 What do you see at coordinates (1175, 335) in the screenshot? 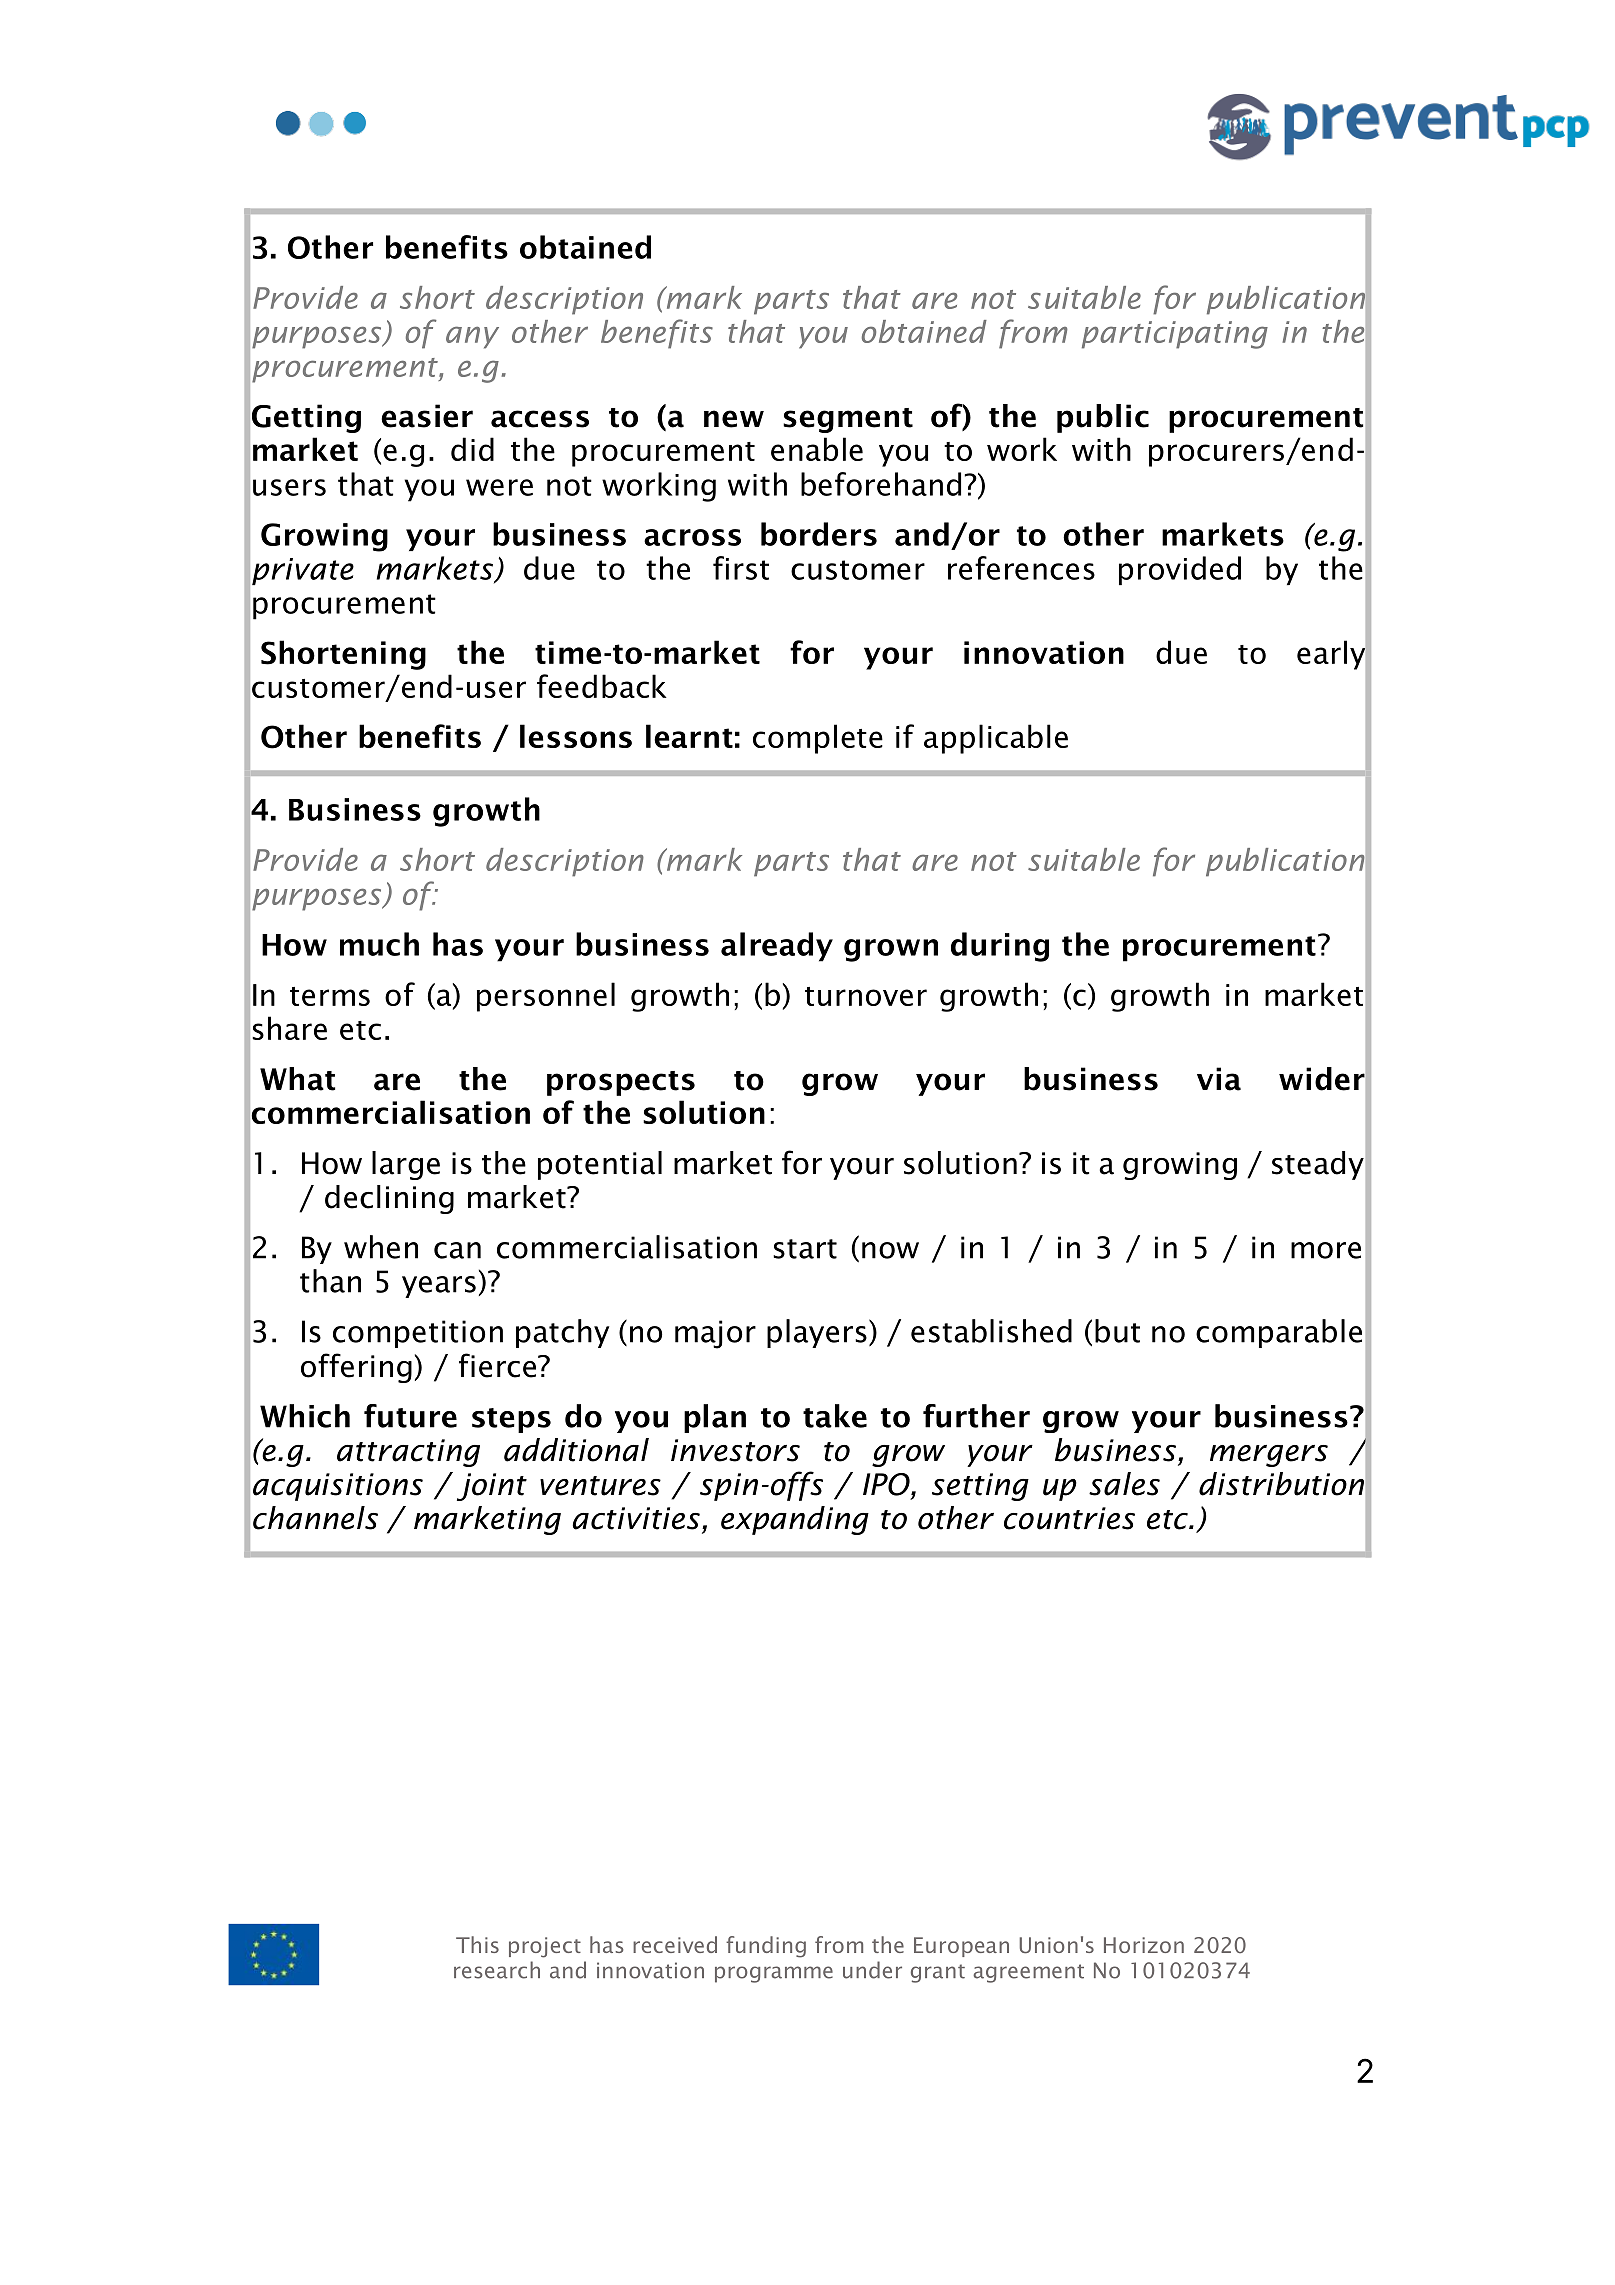
I see `participating` at bounding box center [1175, 335].
